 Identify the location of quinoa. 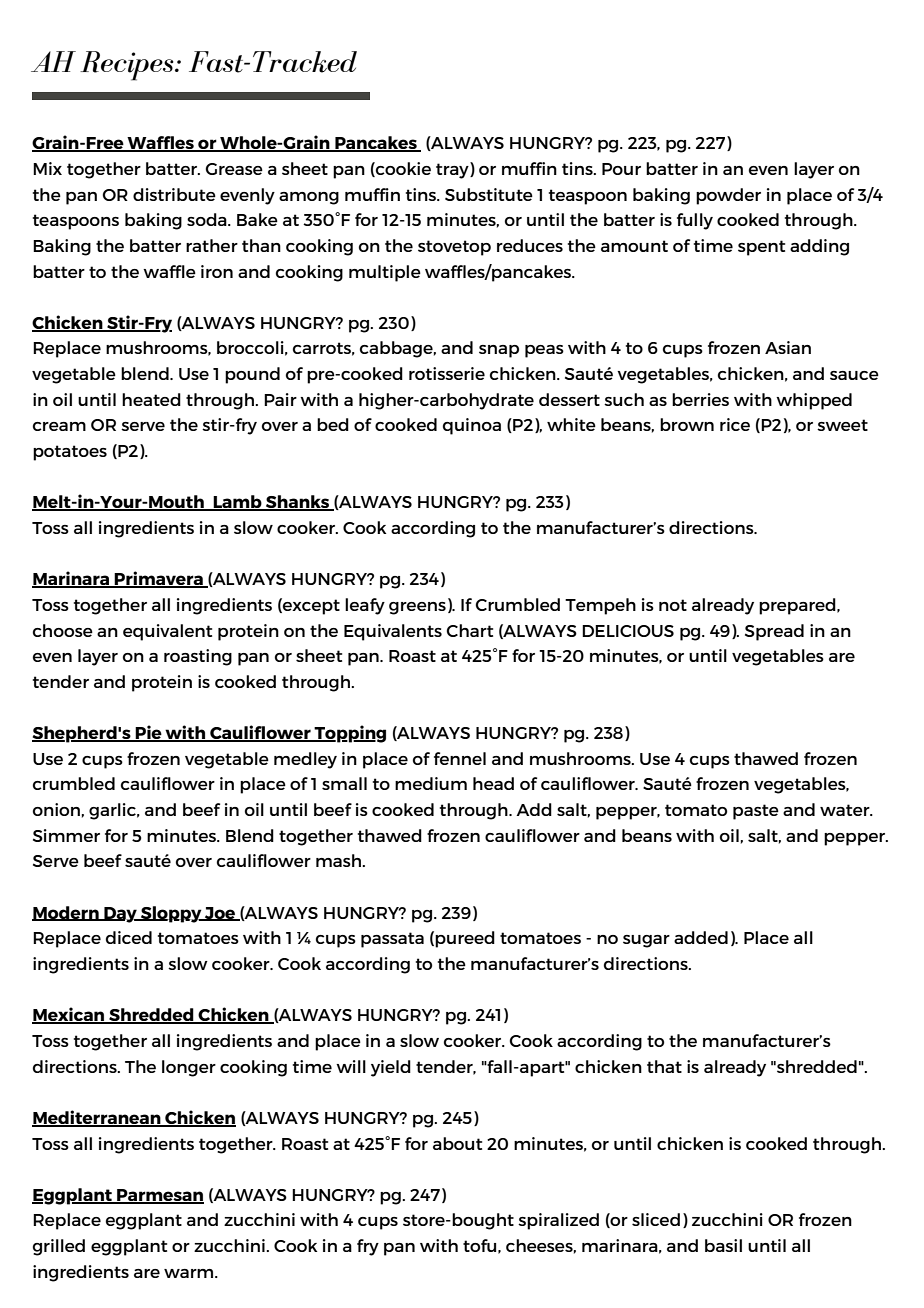
(472, 426).
